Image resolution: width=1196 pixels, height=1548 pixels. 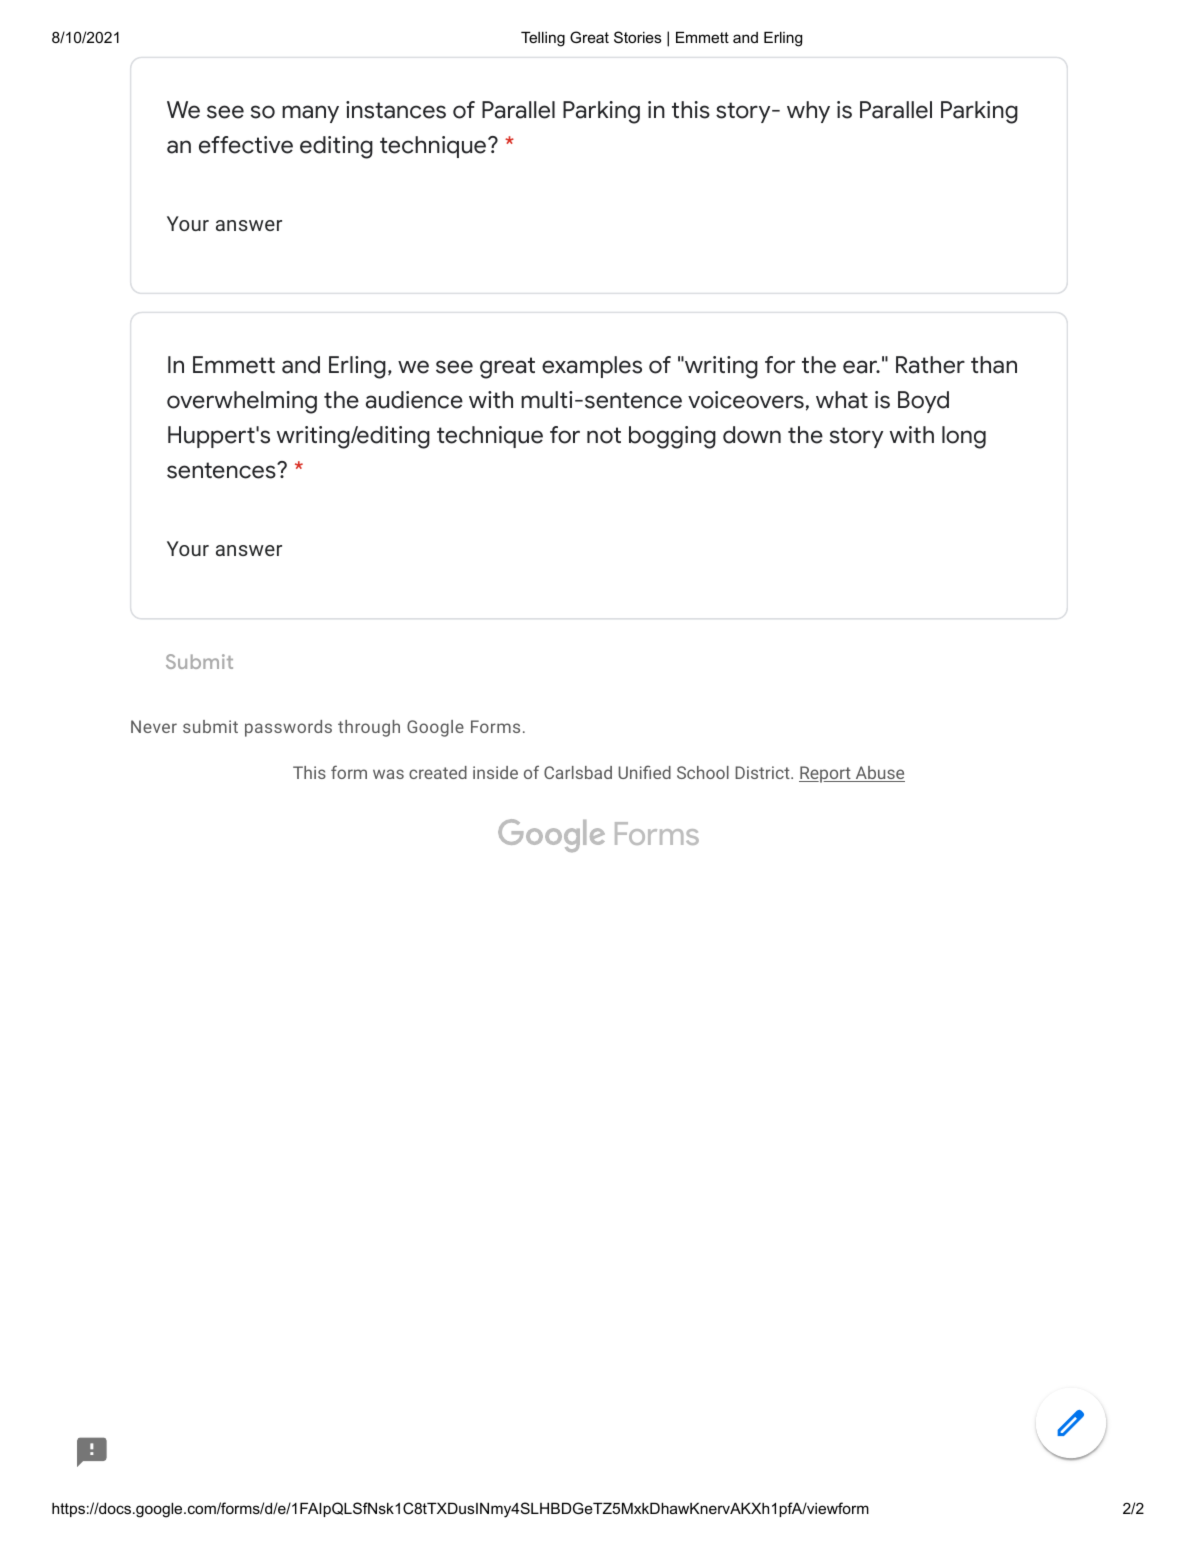 What do you see at coordinates (604, 435) in the screenshot?
I see `not` at bounding box center [604, 435].
